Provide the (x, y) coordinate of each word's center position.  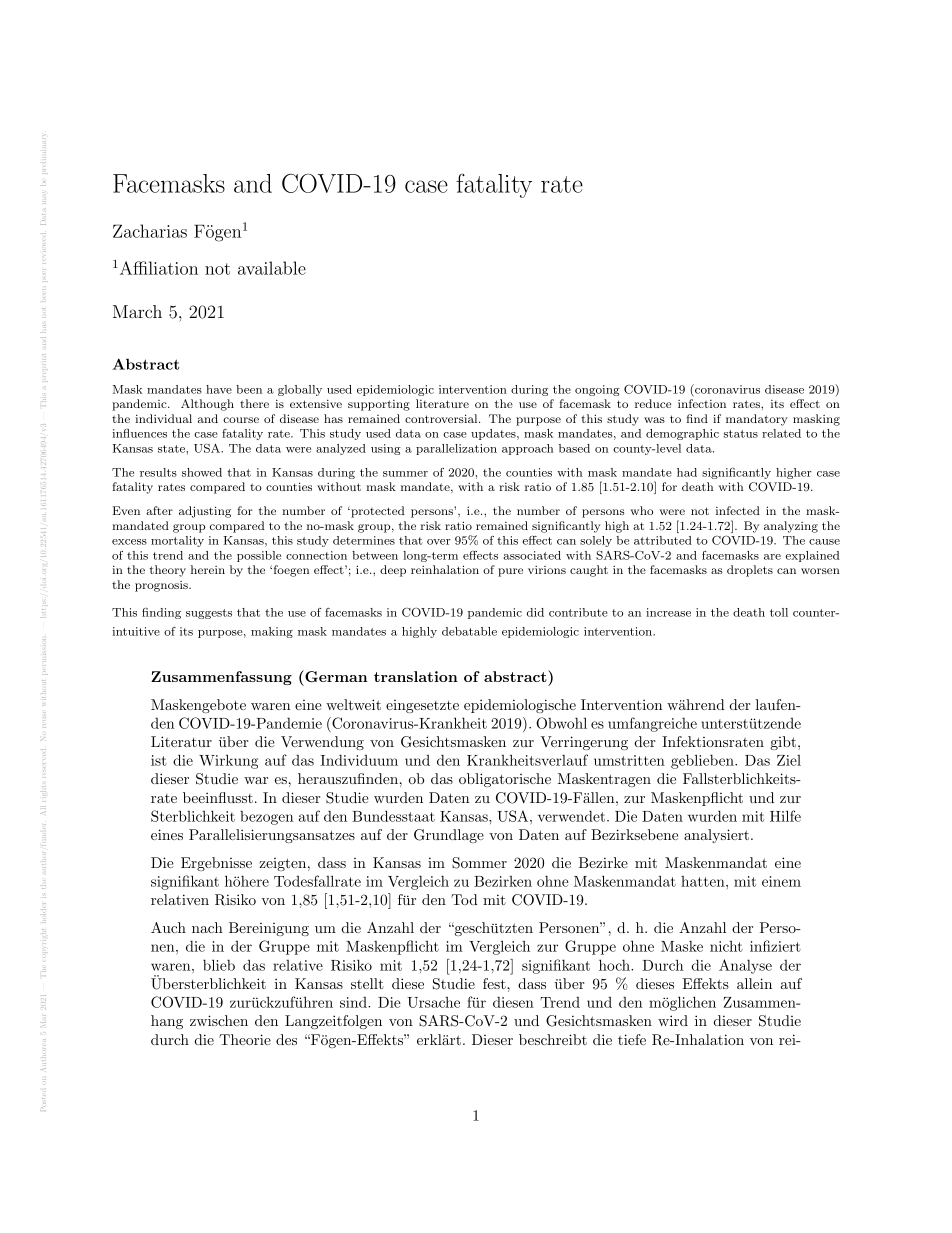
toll (779, 612)
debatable (469, 631)
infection (702, 403)
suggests (209, 614)
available (272, 268)
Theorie (245, 1039)
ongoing (597, 390)
